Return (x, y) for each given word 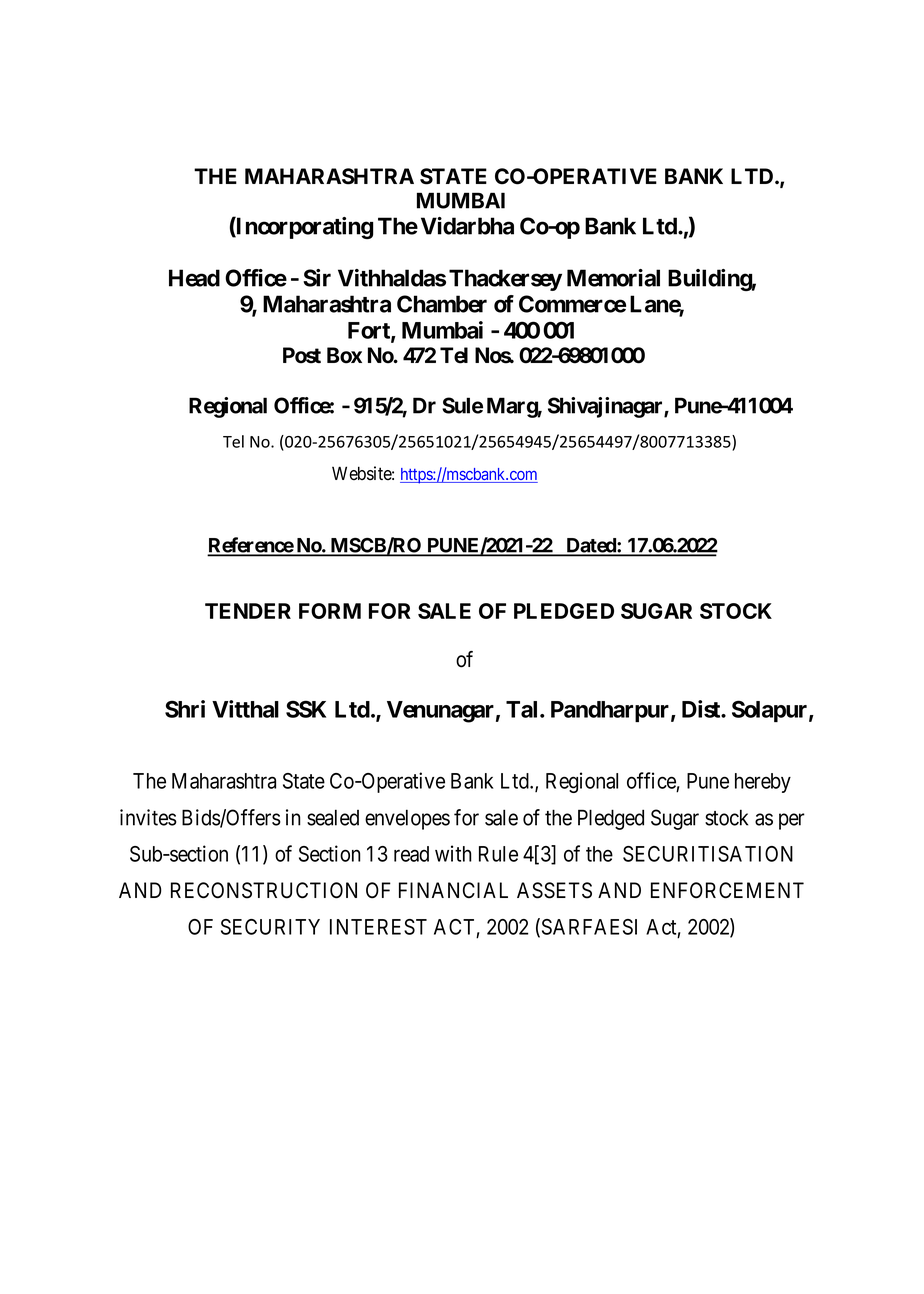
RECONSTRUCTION (264, 890)
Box (344, 355)
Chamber (442, 304)
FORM (330, 611)
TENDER (248, 611)
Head (194, 278)
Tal (523, 709)
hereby (763, 783)
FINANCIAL (453, 890)
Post (302, 355)
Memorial (613, 278)
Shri (185, 709)
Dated (591, 546)
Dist (702, 709)
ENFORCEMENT (727, 890)
